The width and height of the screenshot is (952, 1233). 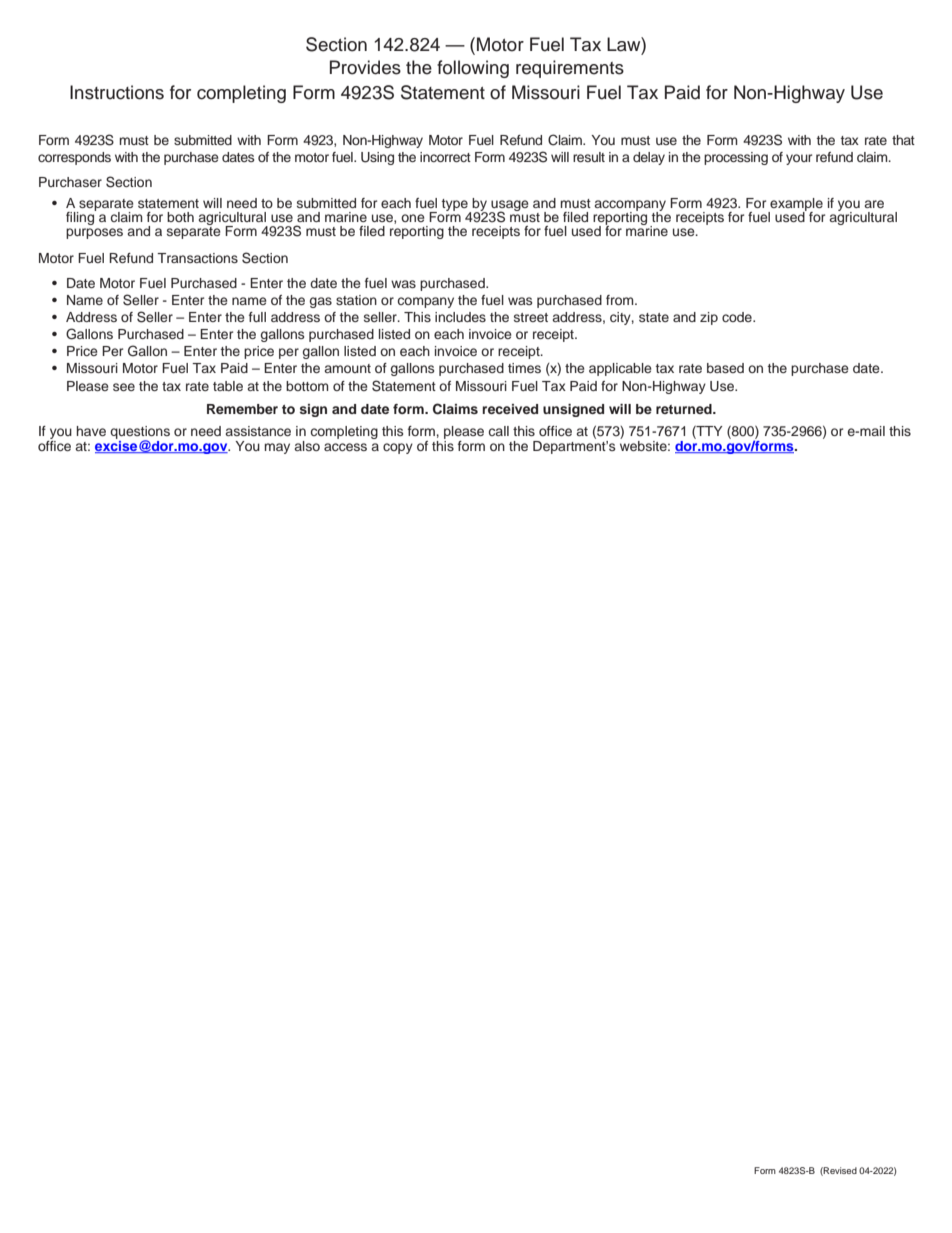 What do you see at coordinates (197, 258) in the screenshot?
I see `Transactions` at bounding box center [197, 258].
